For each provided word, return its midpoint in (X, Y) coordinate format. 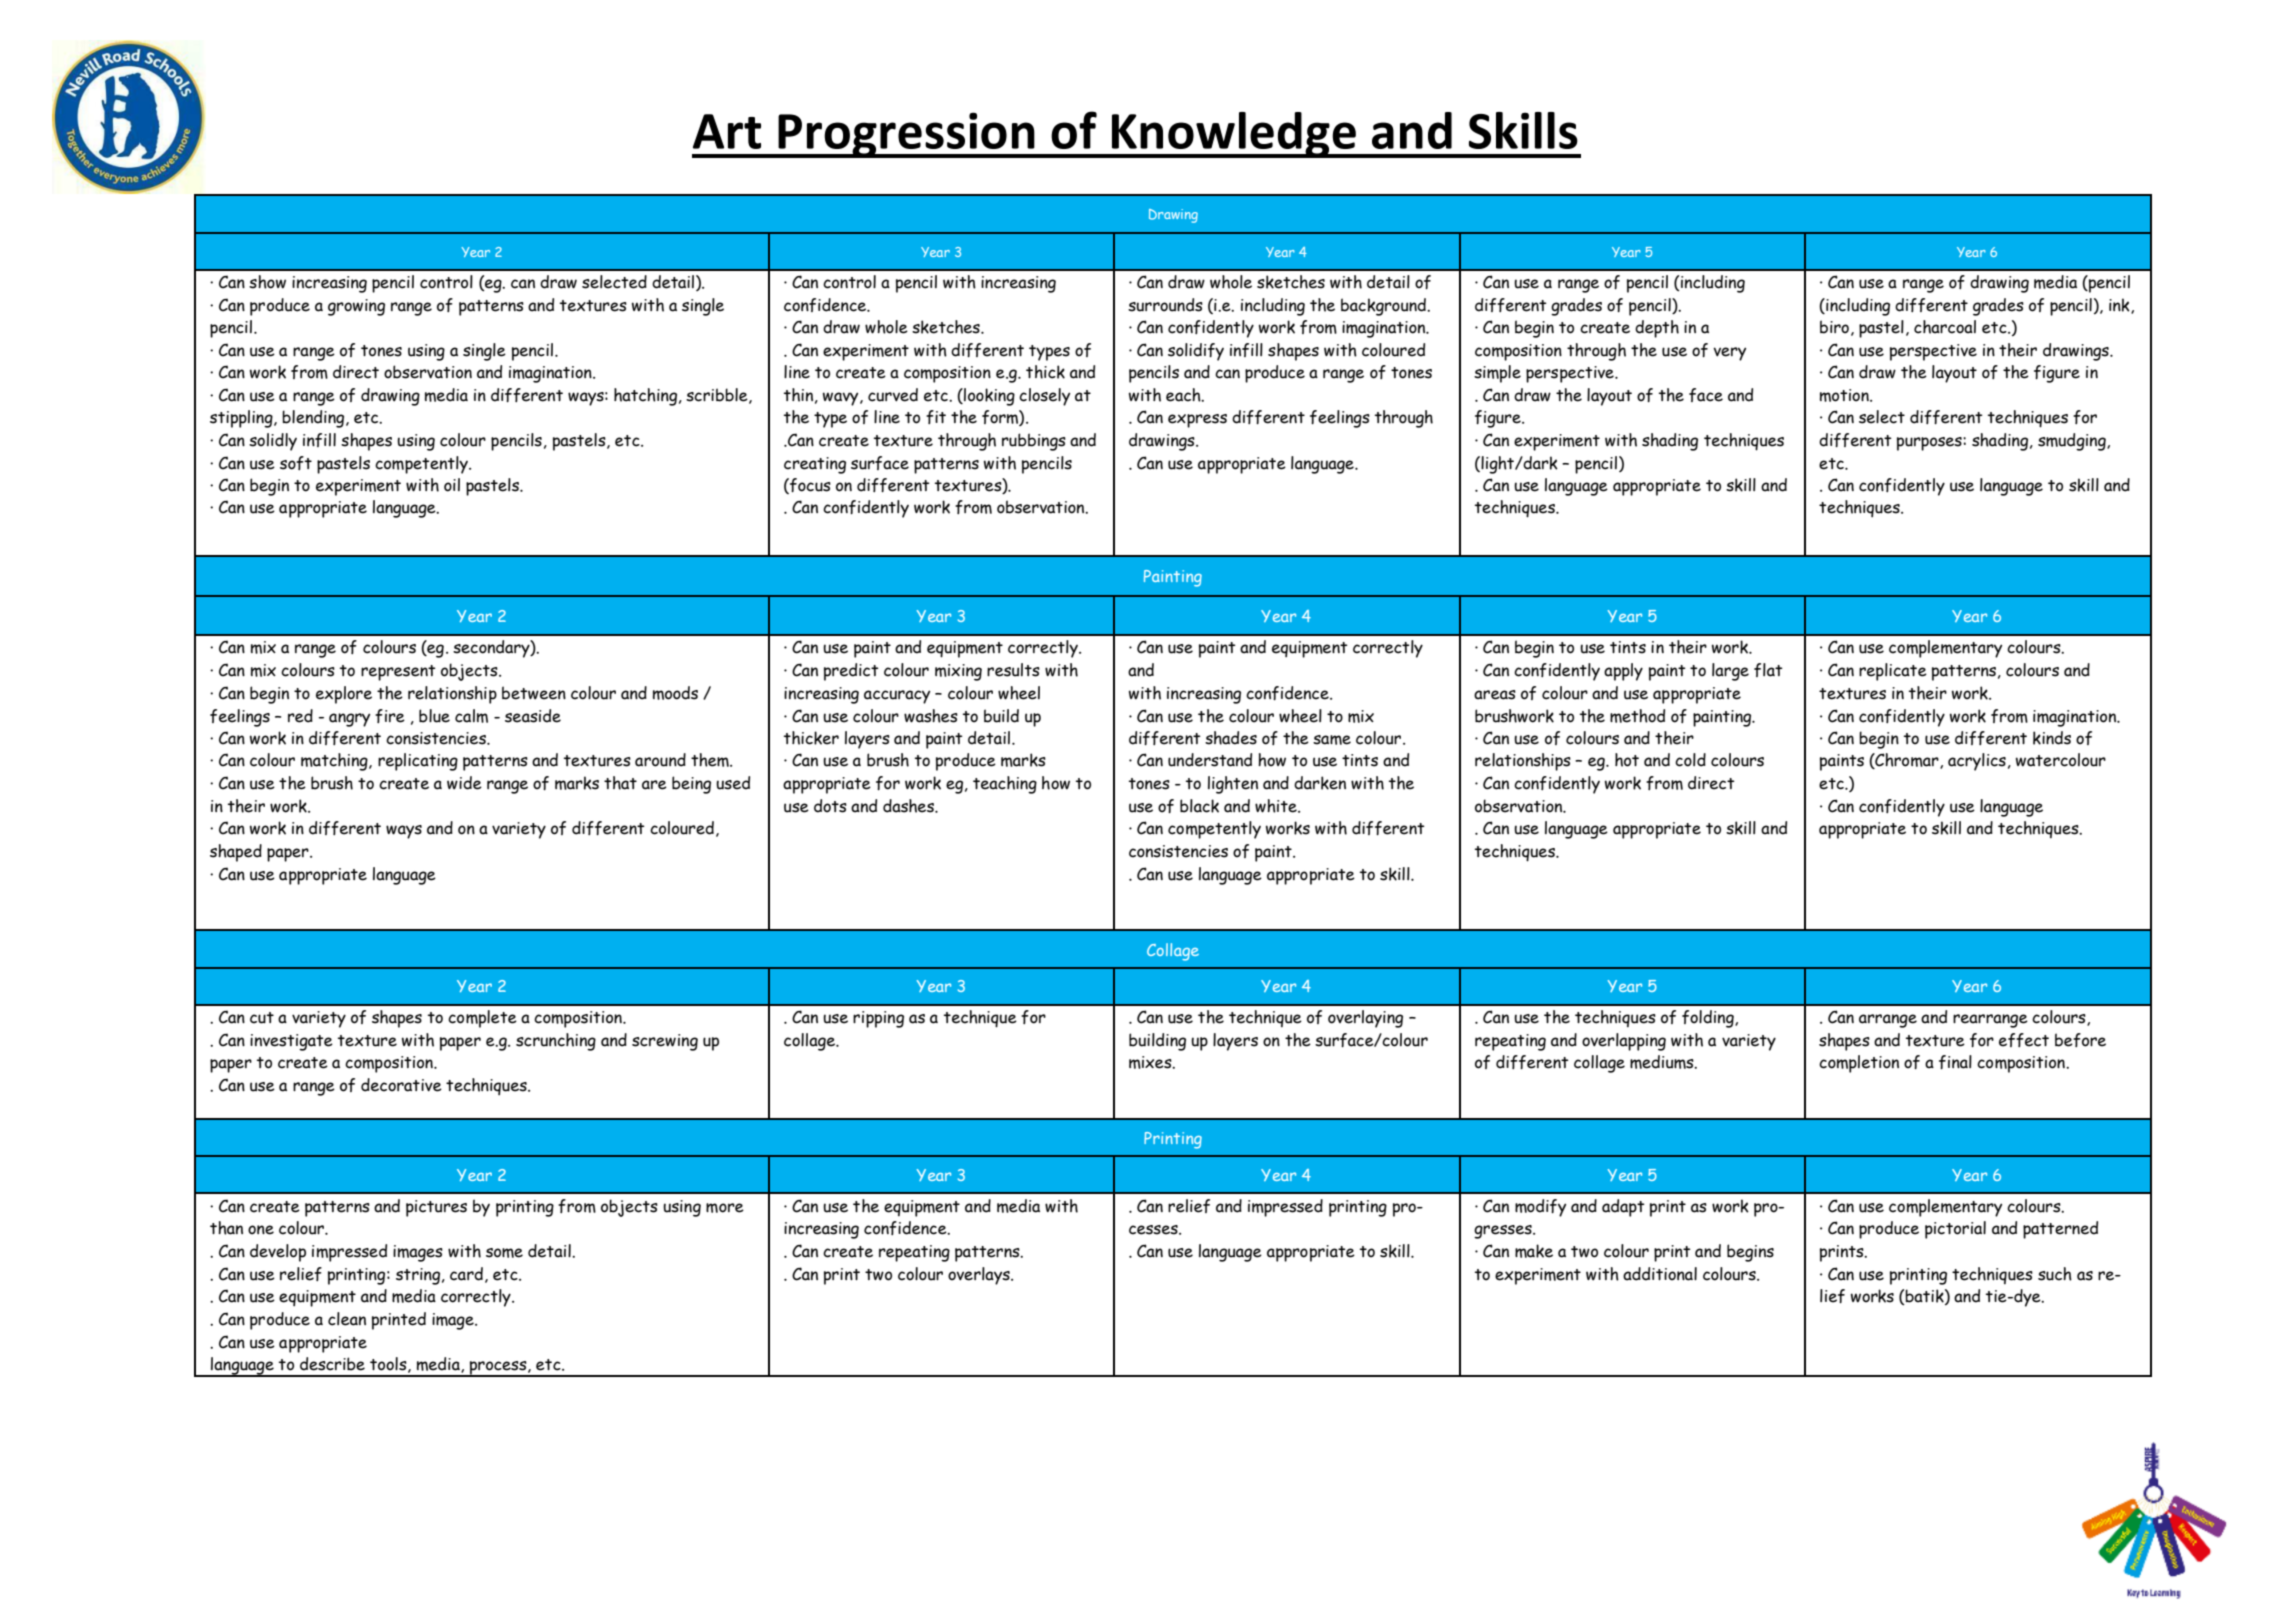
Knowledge (1233, 135)
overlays (980, 1276)
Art (727, 131)
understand (1210, 760)
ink (2120, 306)
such (2055, 1274)
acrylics (1977, 762)
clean (347, 1319)
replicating (418, 762)
